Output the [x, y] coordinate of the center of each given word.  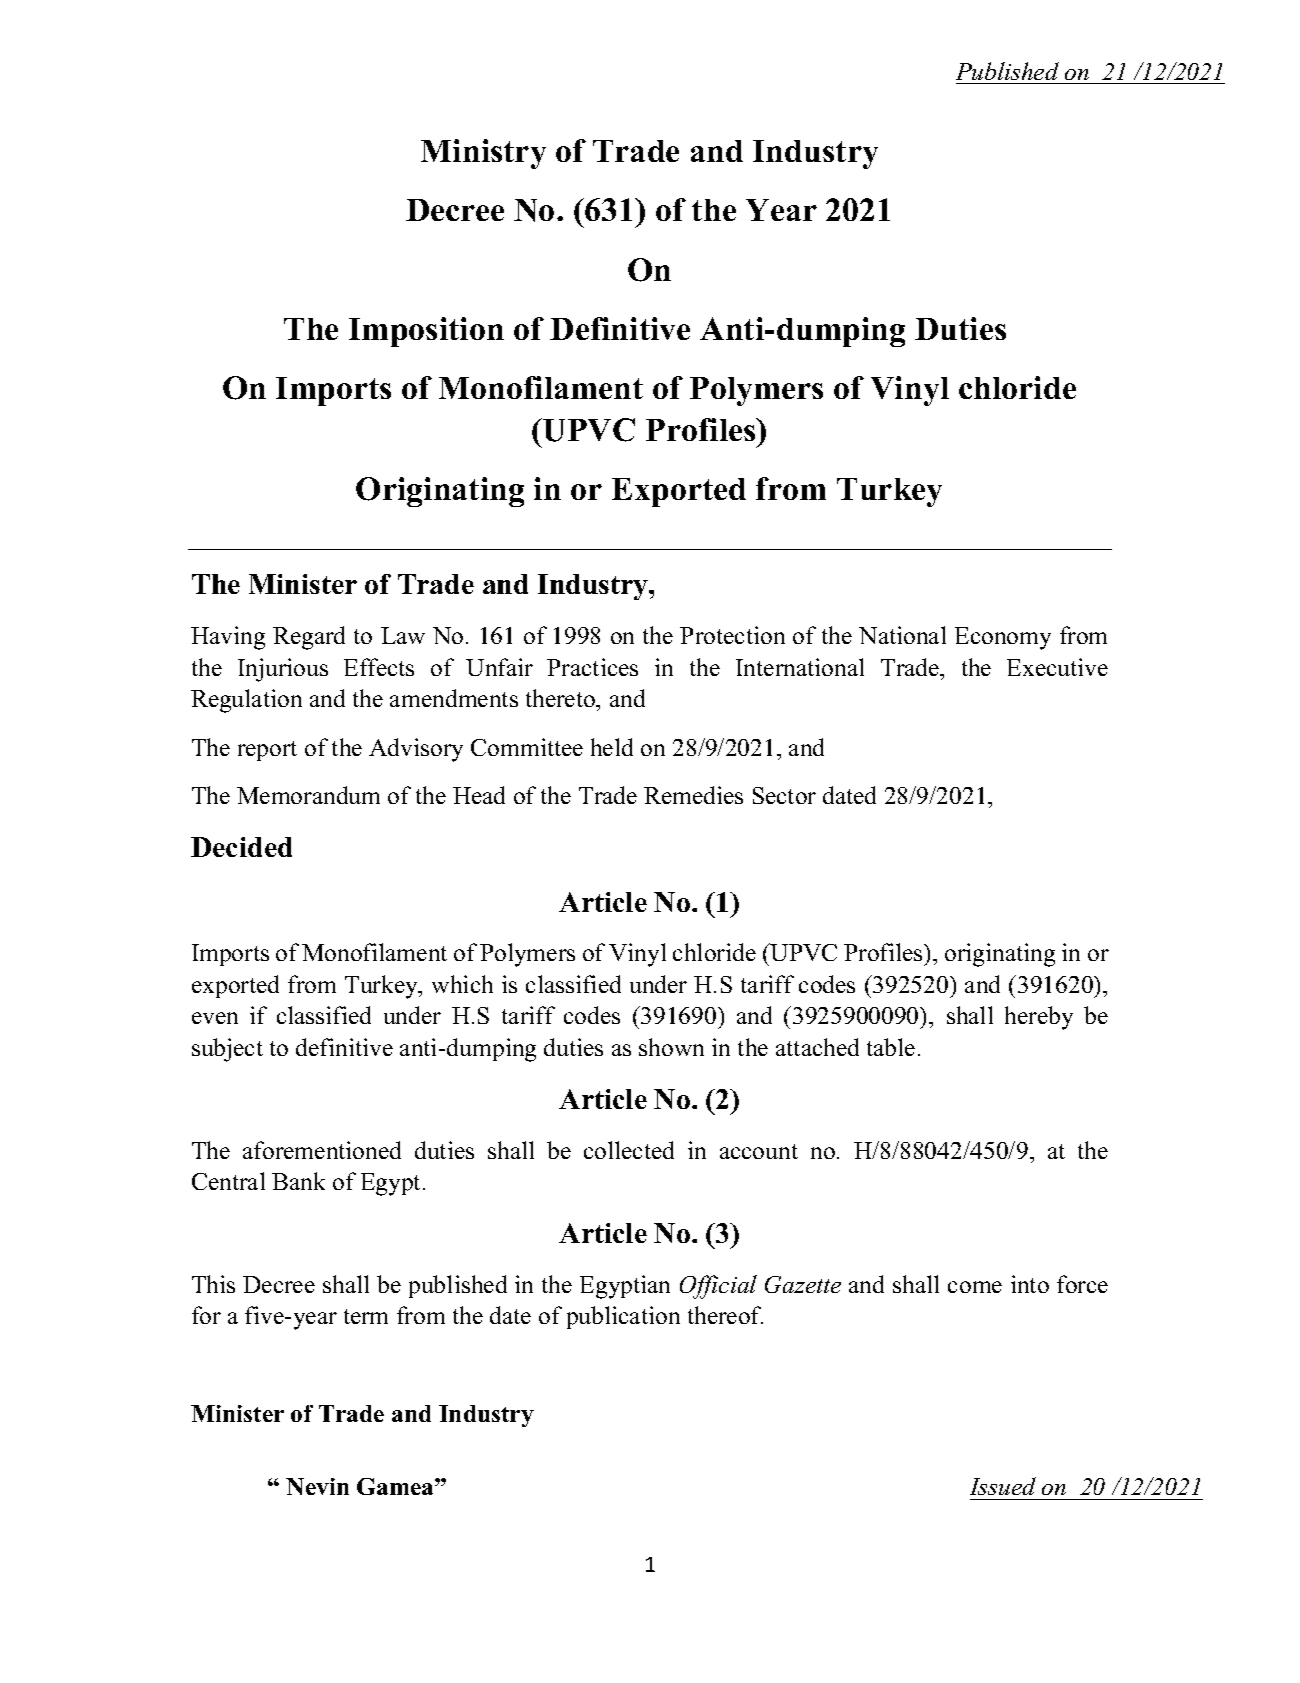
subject [227, 1050]
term [366, 1316]
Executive [1057, 667]
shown [671, 1047]
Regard [309, 638]
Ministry [483, 154]
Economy [1003, 638]
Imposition [426, 332]
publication [623, 1317]
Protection [732, 635]
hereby [1039, 1018]
